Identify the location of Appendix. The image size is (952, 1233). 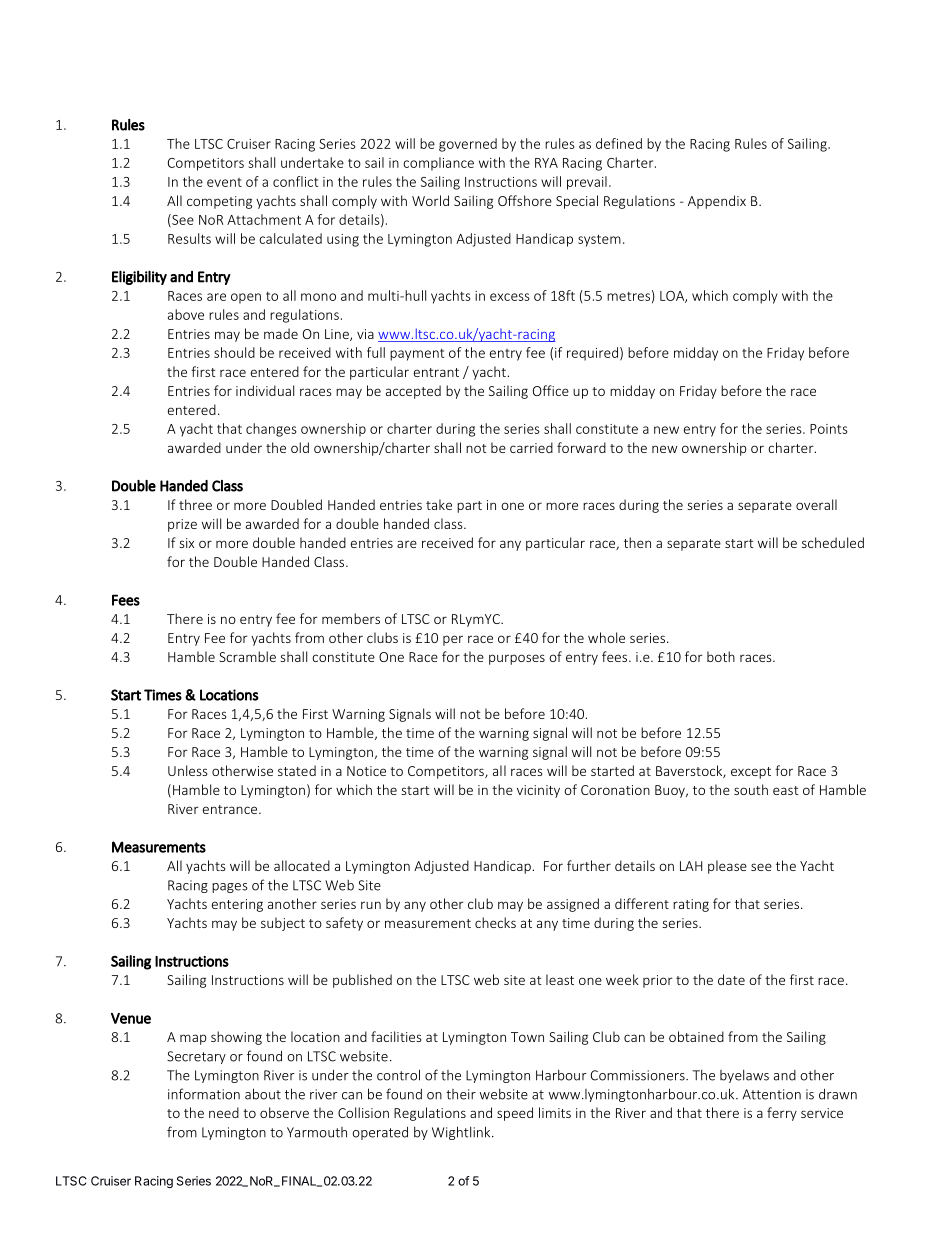
(717, 202).
